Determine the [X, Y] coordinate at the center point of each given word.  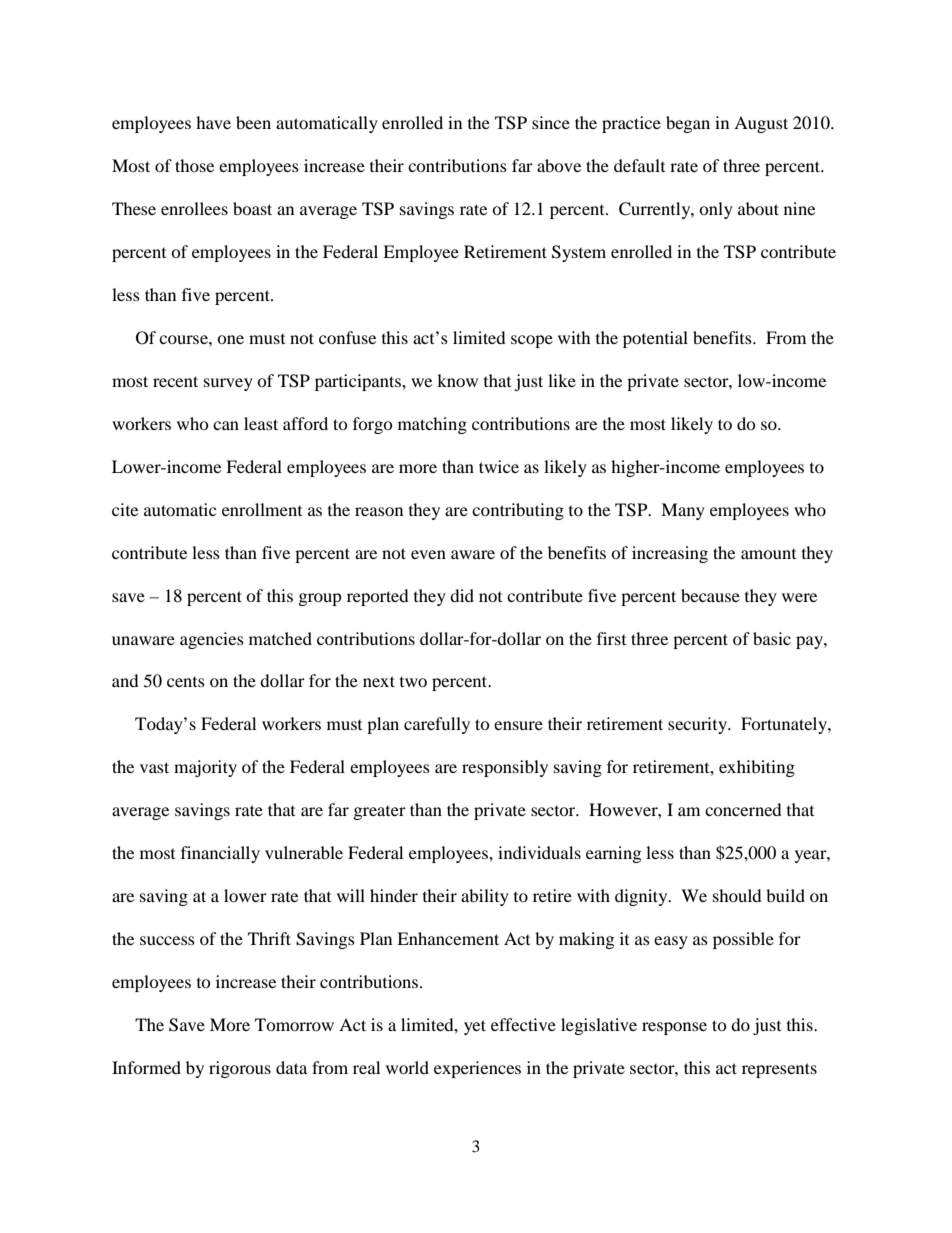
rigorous [240, 1069]
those [194, 165]
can [226, 425]
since [551, 122]
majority [205, 768]
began [688, 124]
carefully [437, 725]
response [674, 1028]
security [698, 725]
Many [683, 511]
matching [432, 425]
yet [475, 1027]
